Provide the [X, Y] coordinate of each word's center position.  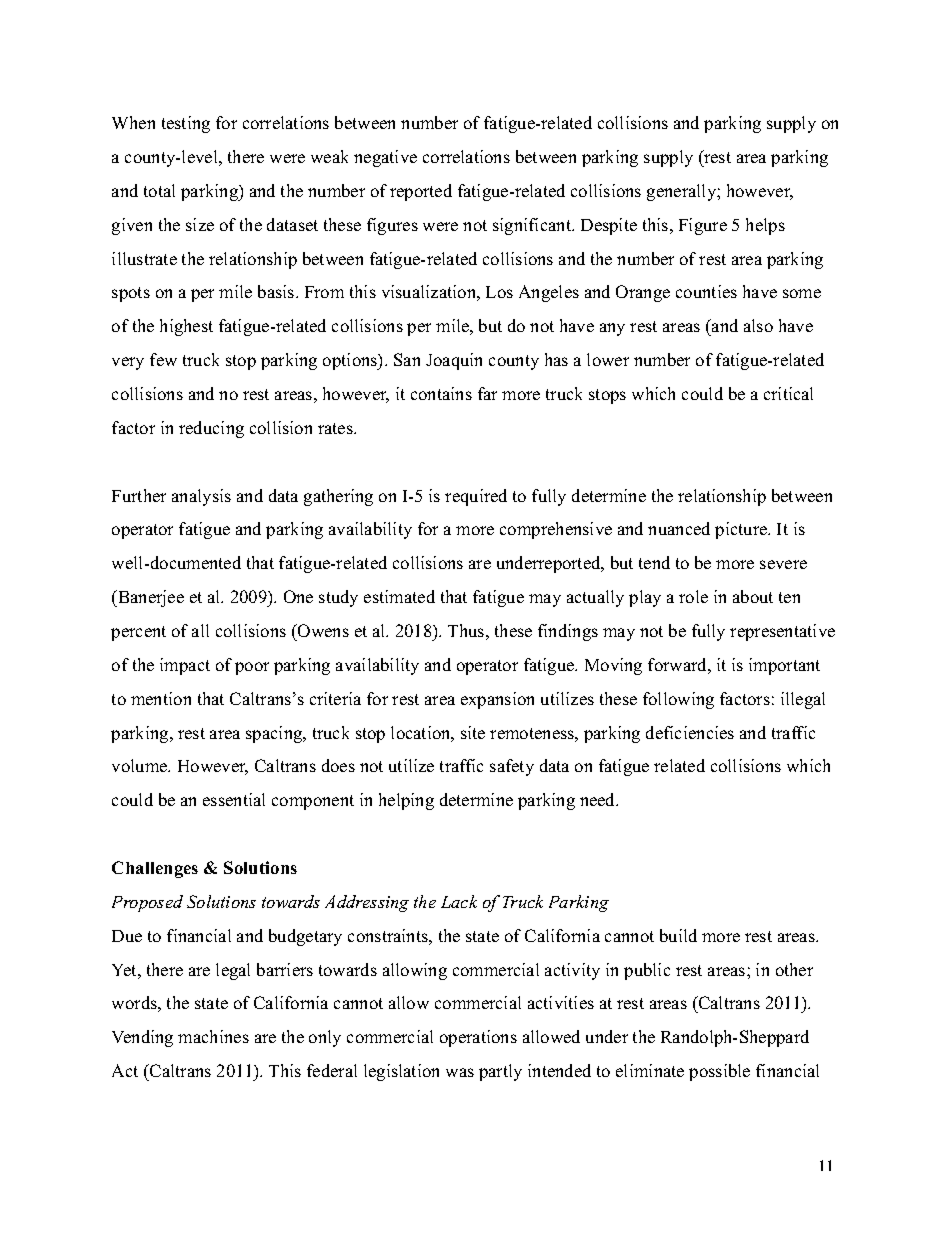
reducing [211, 429]
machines [213, 1036]
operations [478, 1038]
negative [385, 158]
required [476, 497]
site [473, 732]
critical [788, 393]
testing [186, 124]
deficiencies [690, 732]
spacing [275, 734]
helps [765, 226]
